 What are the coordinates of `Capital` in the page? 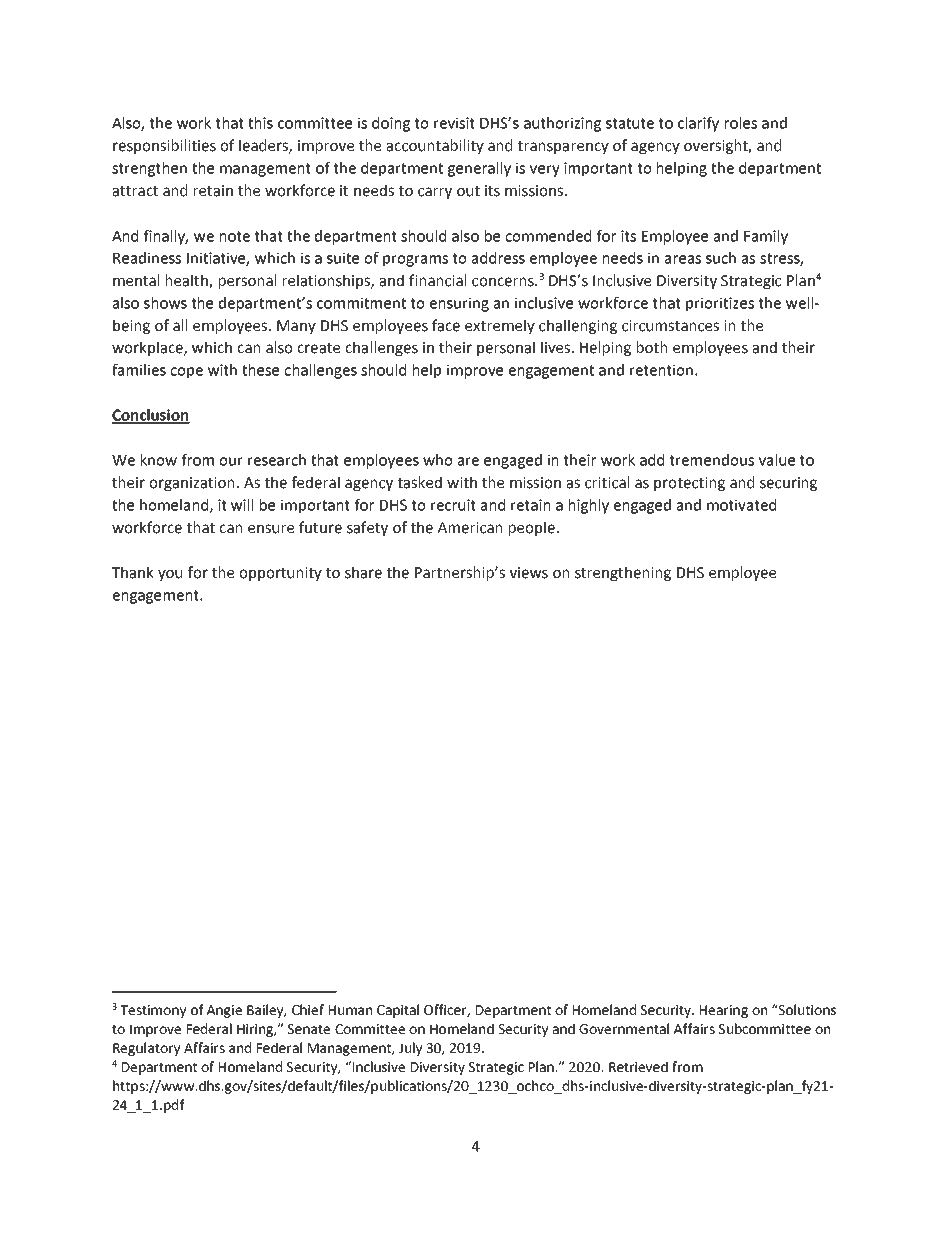 It's located at (398, 1011).
